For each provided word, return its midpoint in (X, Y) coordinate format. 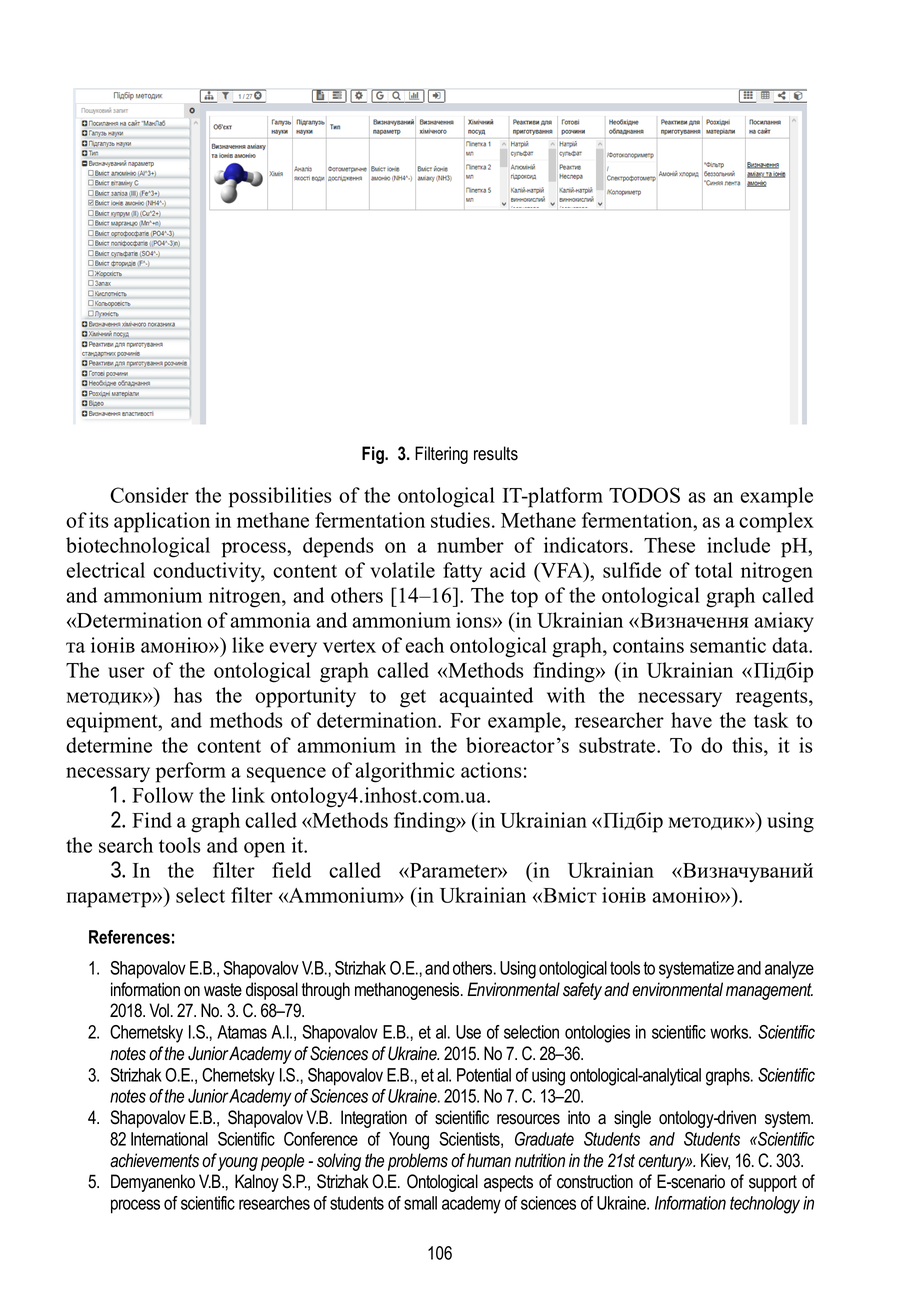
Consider (149, 495)
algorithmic (405, 772)
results (496, 453)
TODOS (644, 495)
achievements (154, 1160)
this (748, 745)
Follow (162, 795)
